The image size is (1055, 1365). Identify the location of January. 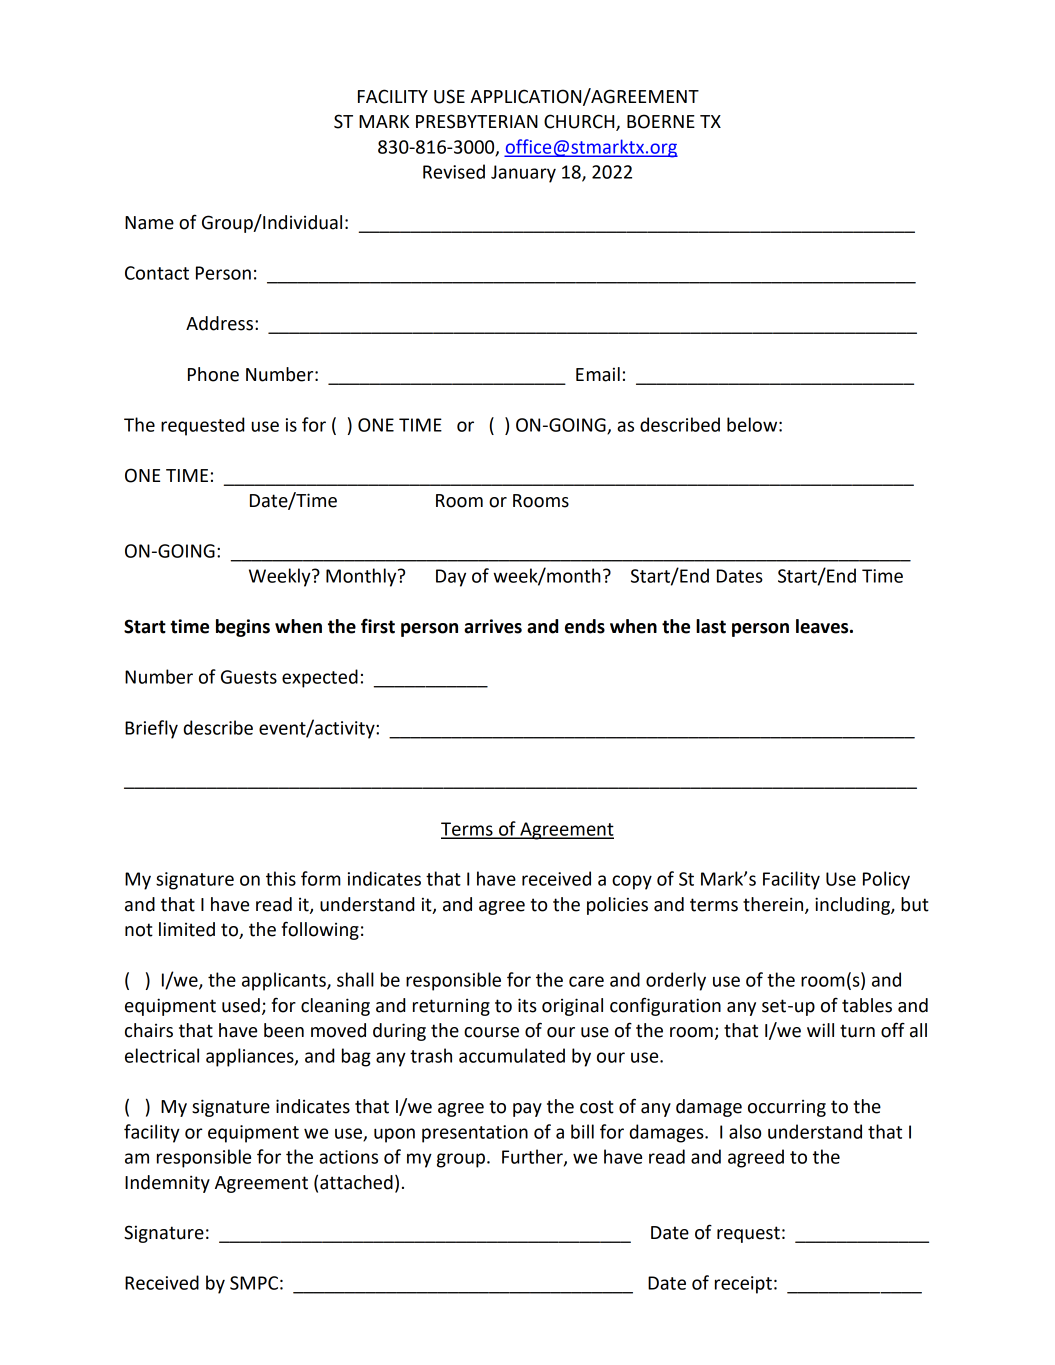
(523, 174).
